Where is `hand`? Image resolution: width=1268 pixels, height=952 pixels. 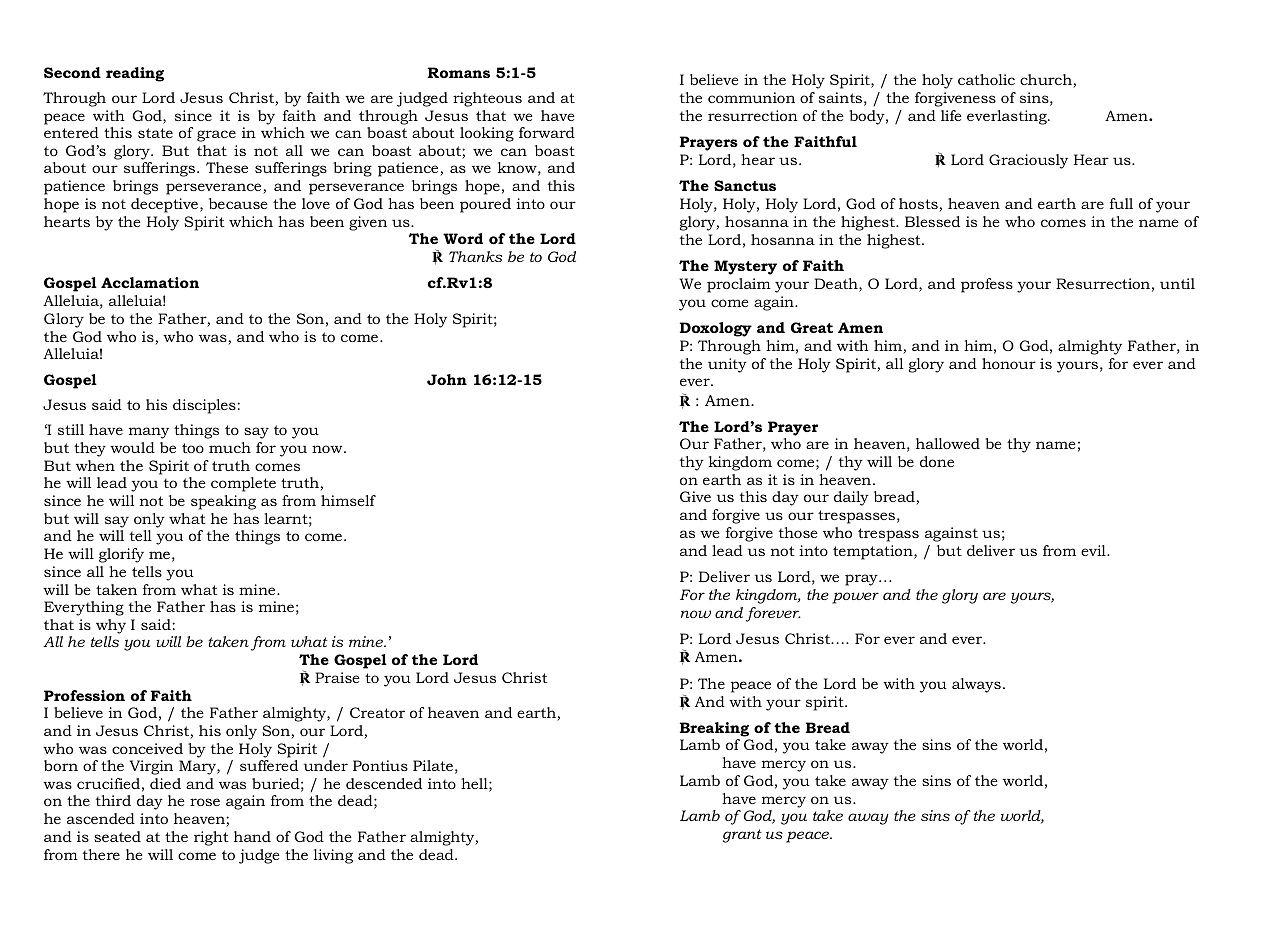 hand is located at coordinates (252, 836).
